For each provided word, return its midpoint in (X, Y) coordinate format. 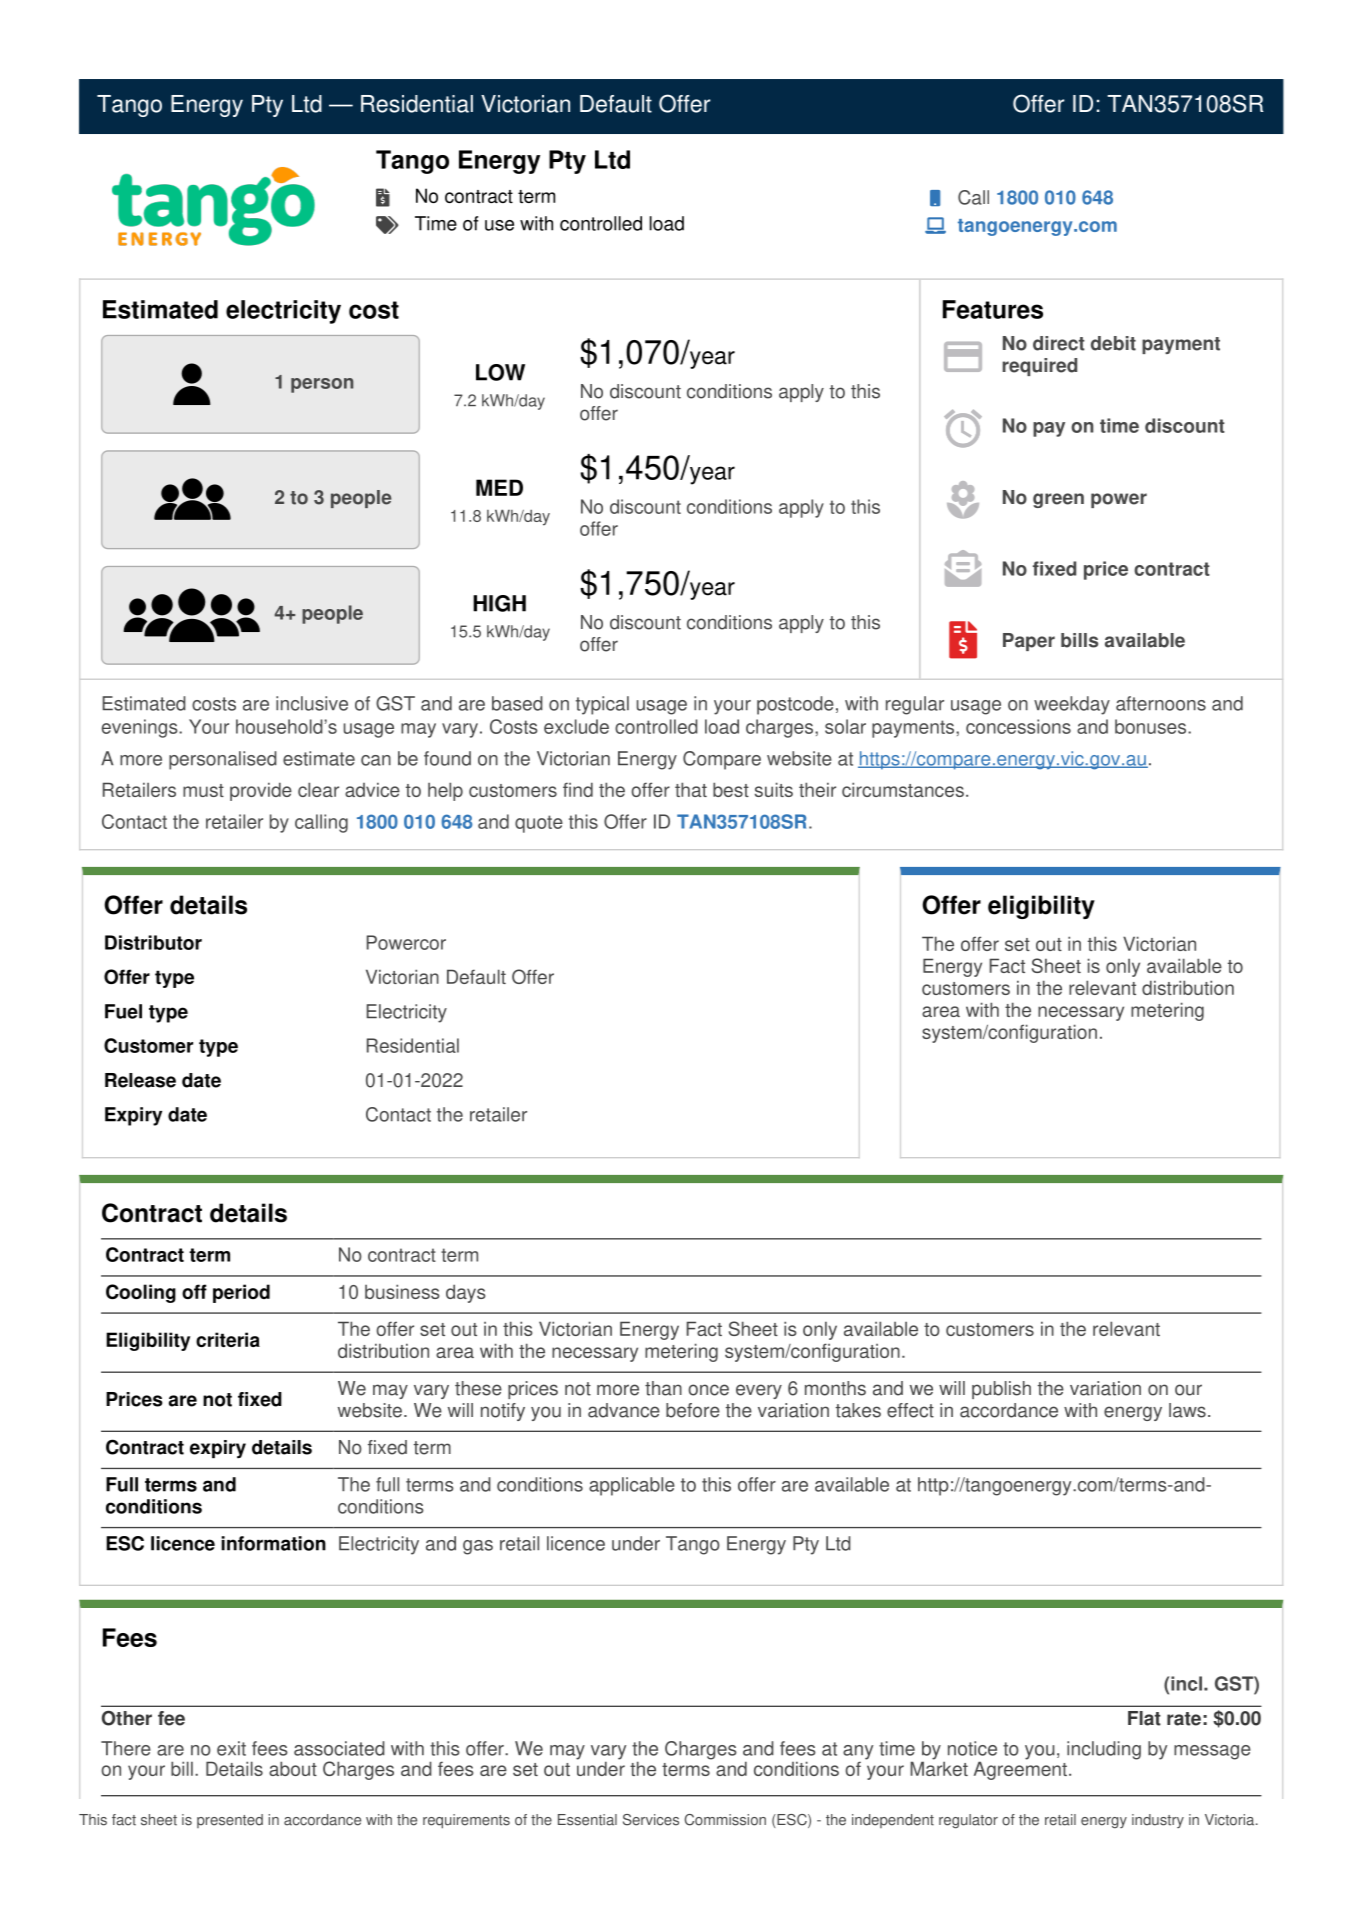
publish (1001, 1390)
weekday (1072, 705)
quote (539, 824)
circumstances (903, 789)
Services (651, 1820)
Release (140, 1080)
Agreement (1020, 1769)
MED (499, 487)
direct (1059, 343)
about (293, 1768)
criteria (228, 1339)
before (693, 1410)
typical (602, 705)
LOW (500, 372)
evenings (141, 728)
